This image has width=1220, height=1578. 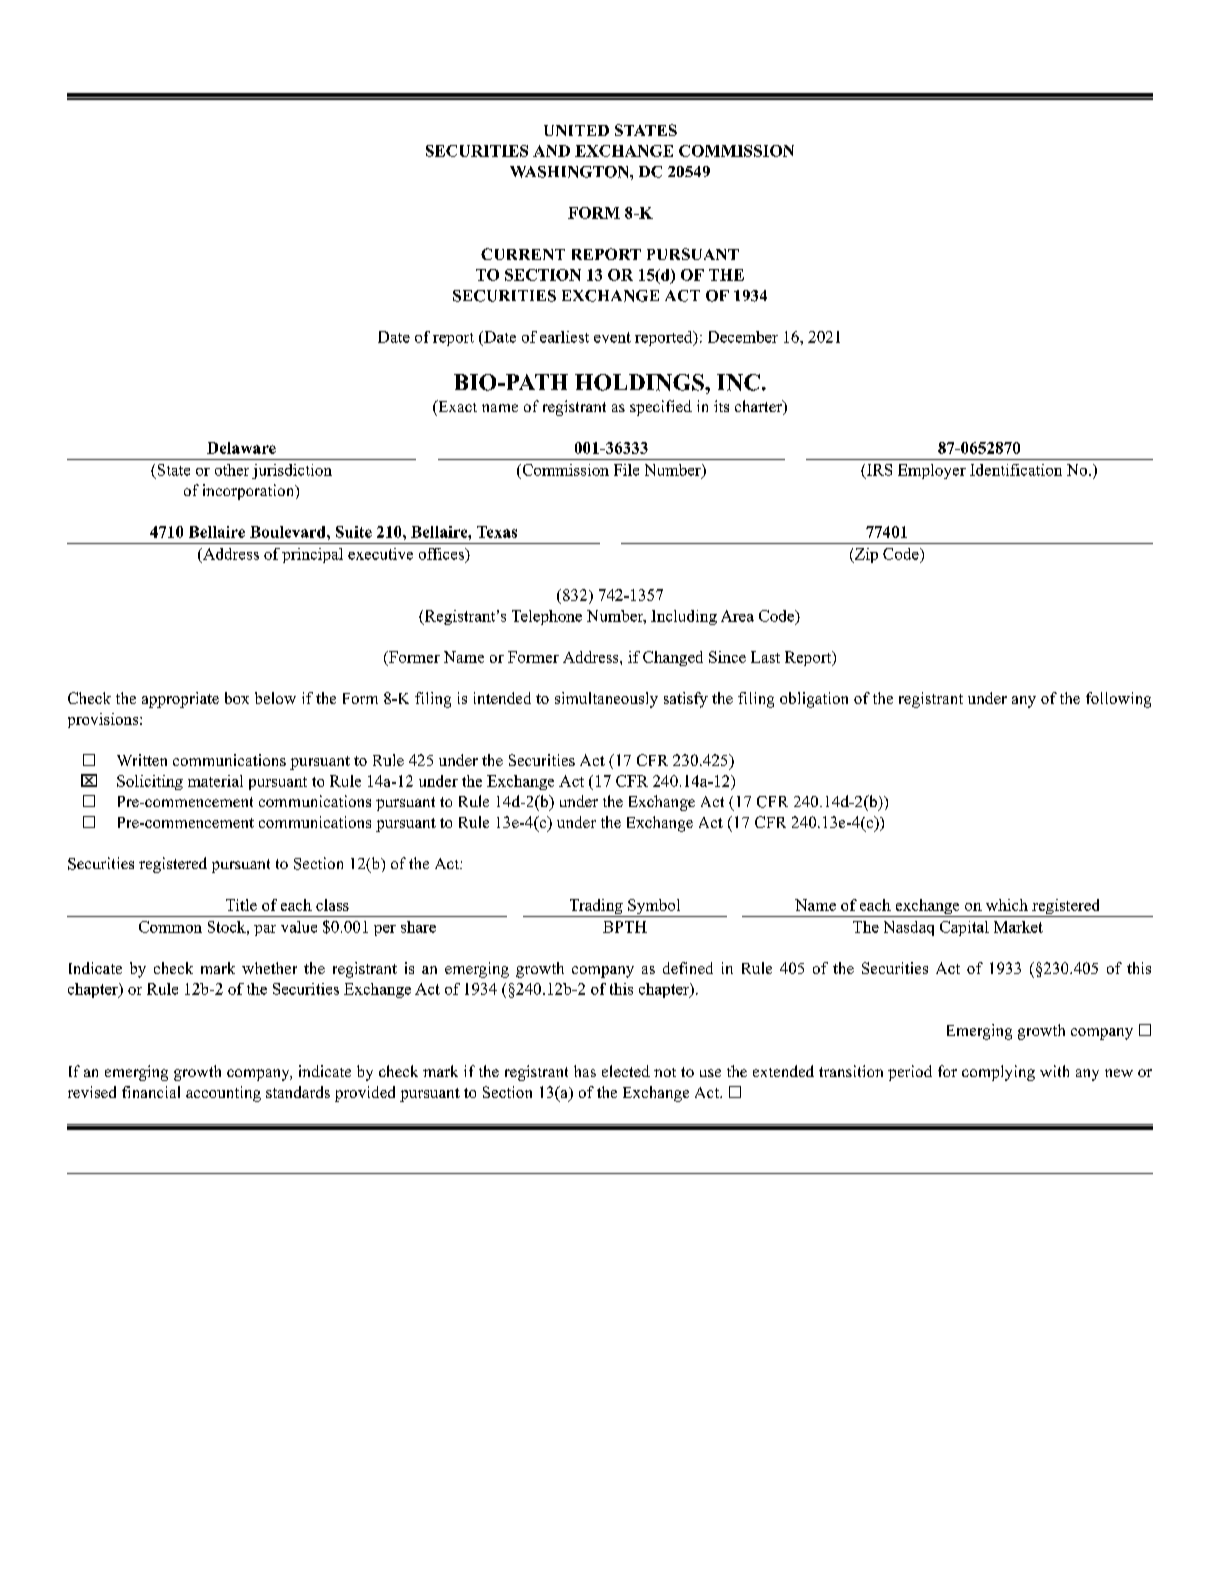 I want to click on CURRENT, so click(x=523, y=254).
